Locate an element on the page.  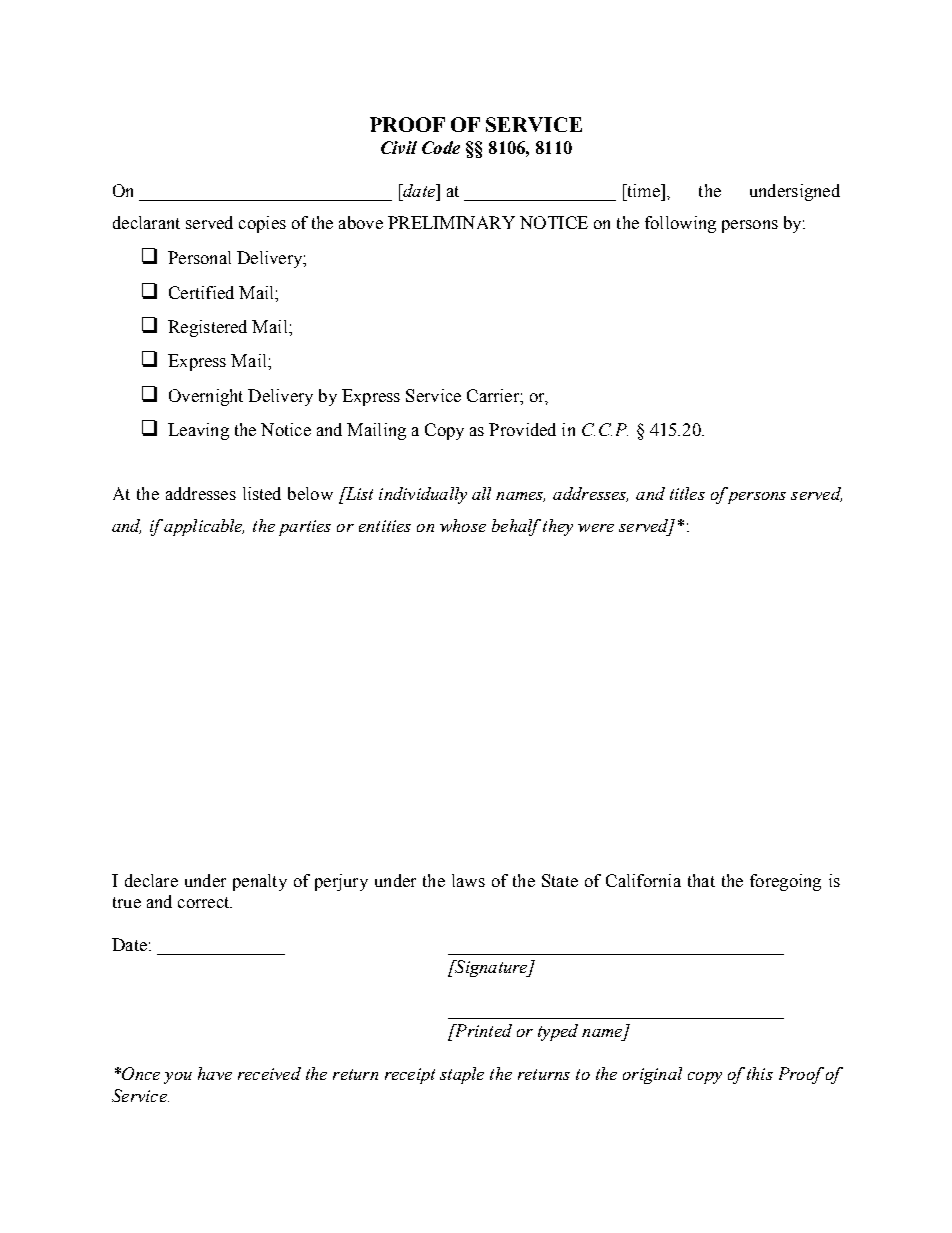
individually is located at coordinates (423, 495).
